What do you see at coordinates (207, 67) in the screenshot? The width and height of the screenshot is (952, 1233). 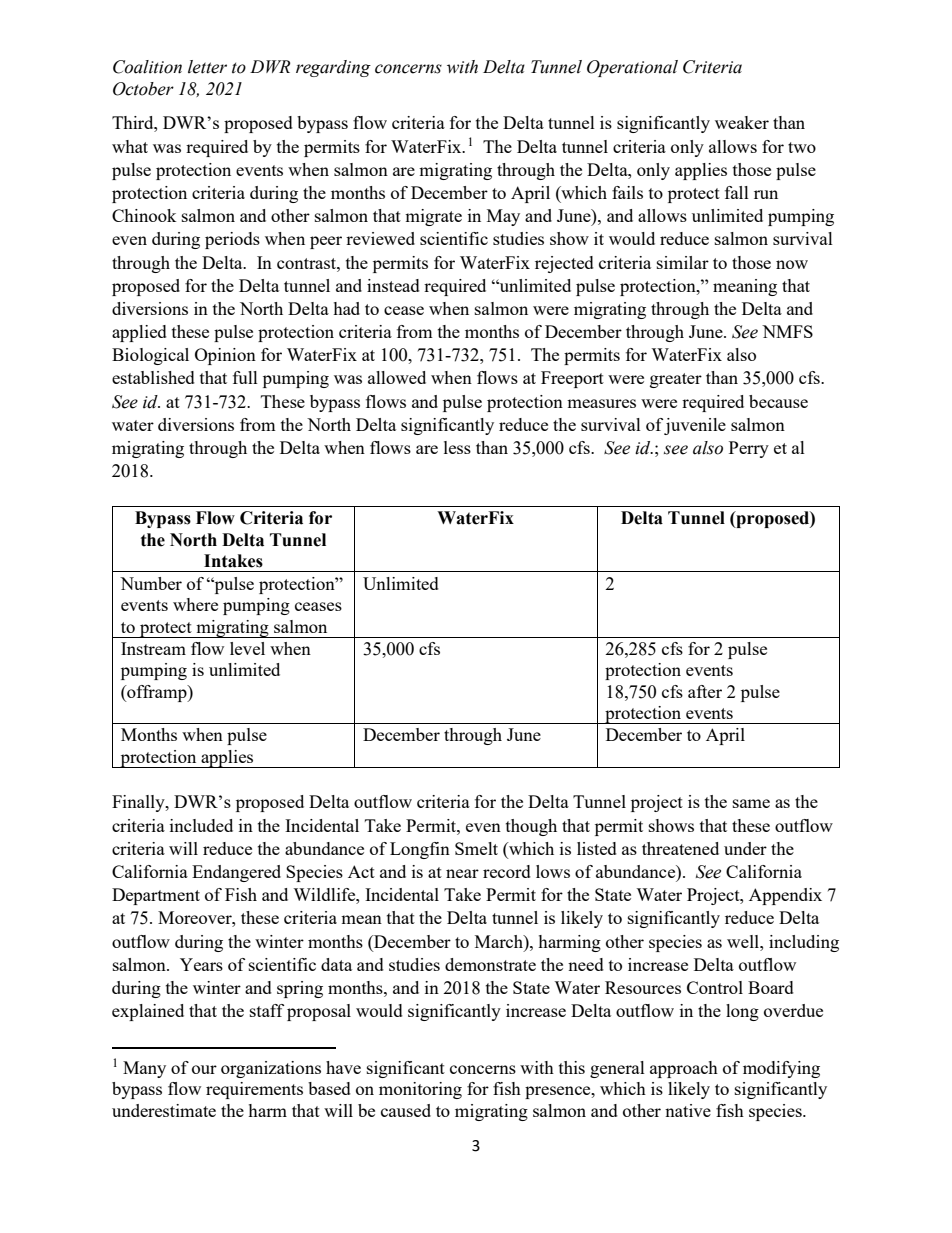 I see `letter` at bounding box center [207, 67].
